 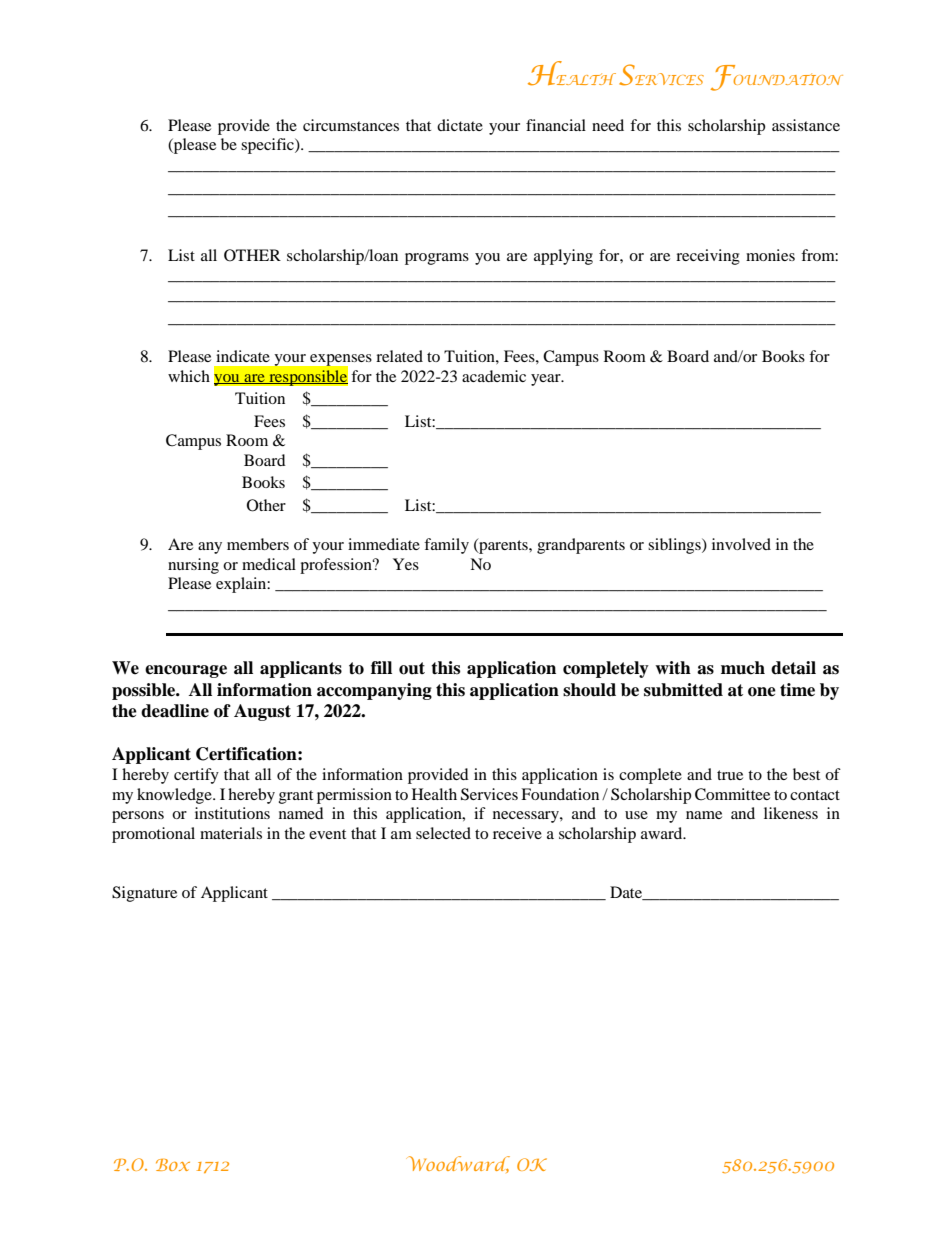 I want to click on circumstances, so click(x=351, y=125).
